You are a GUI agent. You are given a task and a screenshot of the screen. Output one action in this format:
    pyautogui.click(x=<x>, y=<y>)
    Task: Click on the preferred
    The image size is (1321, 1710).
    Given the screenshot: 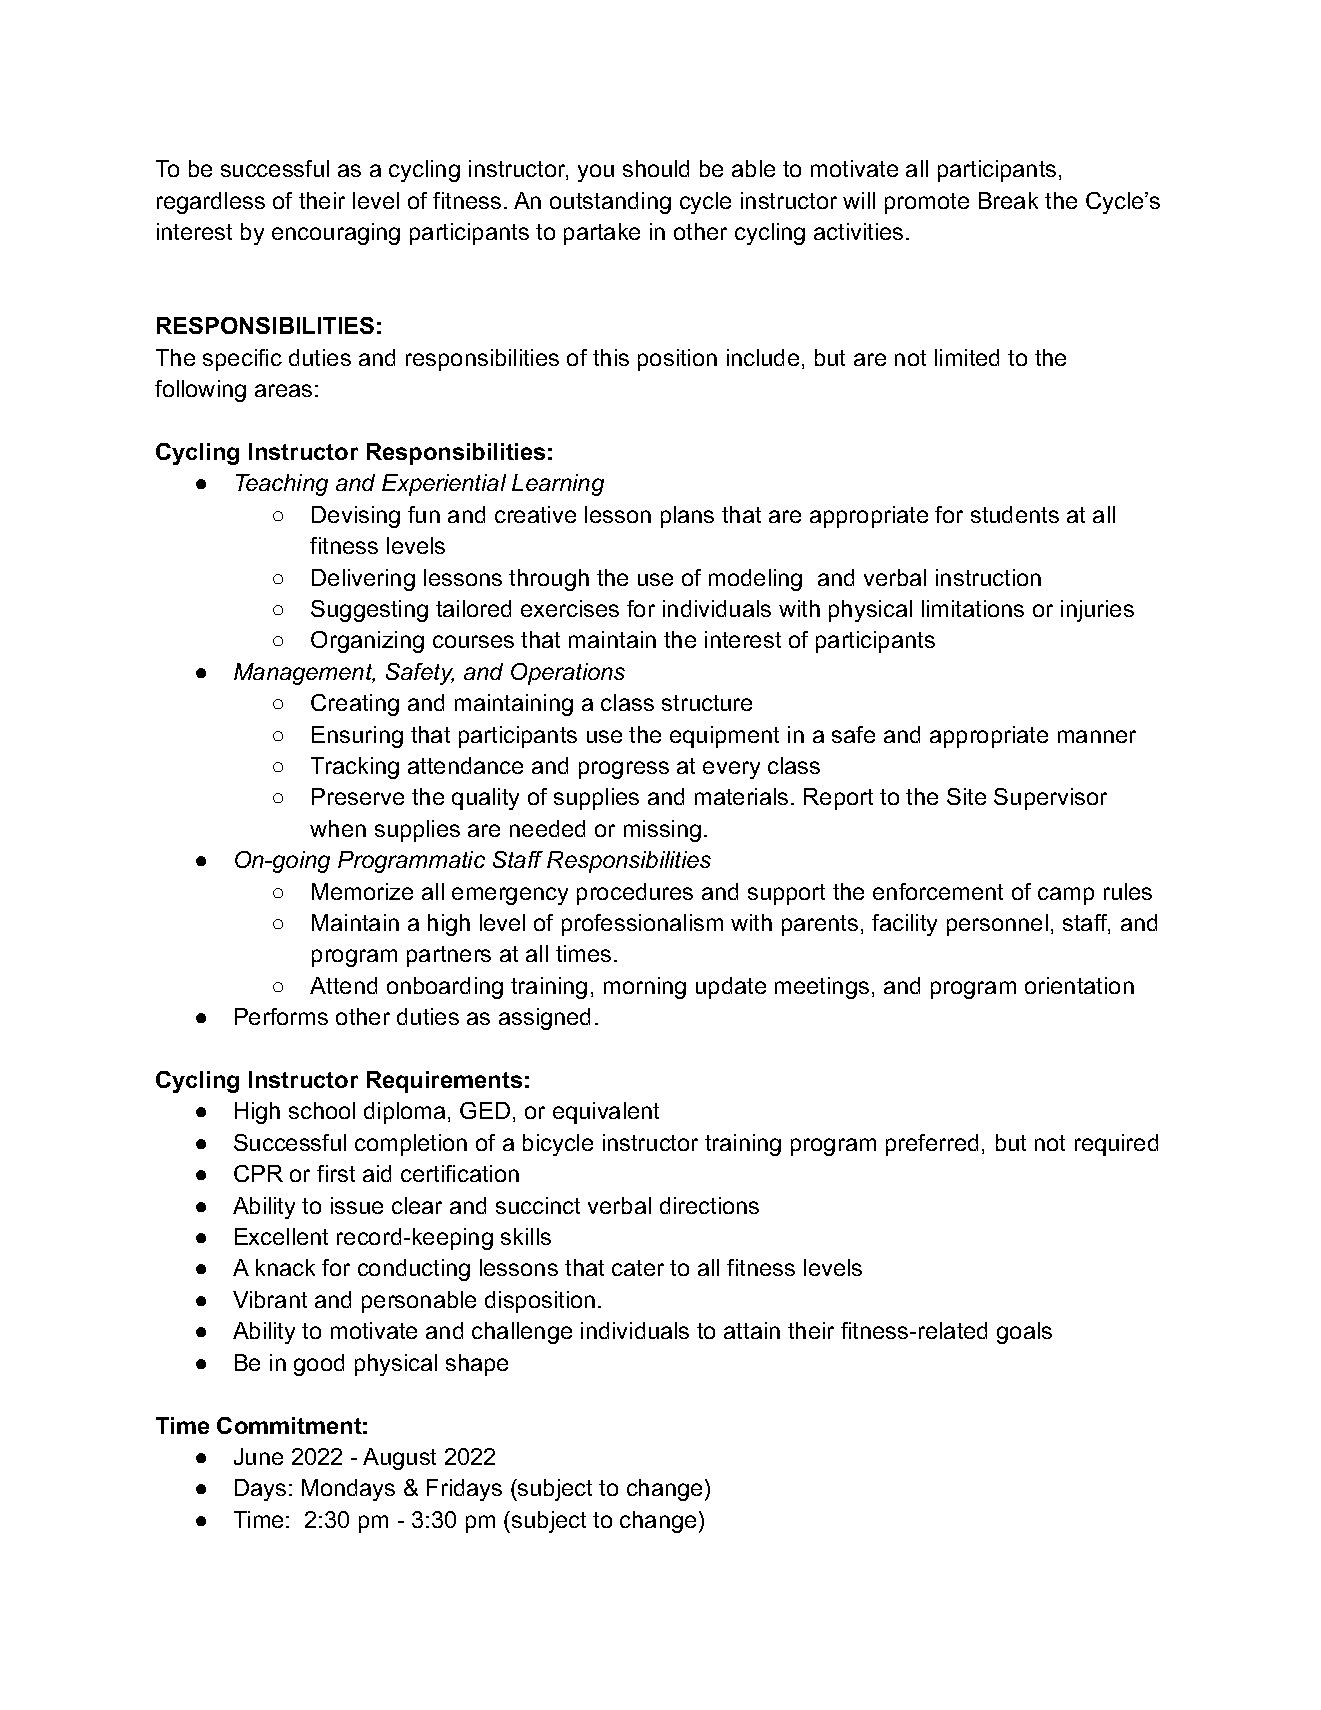 What is the action you would take?
    pyautogui.click(x=932, y=1145)
